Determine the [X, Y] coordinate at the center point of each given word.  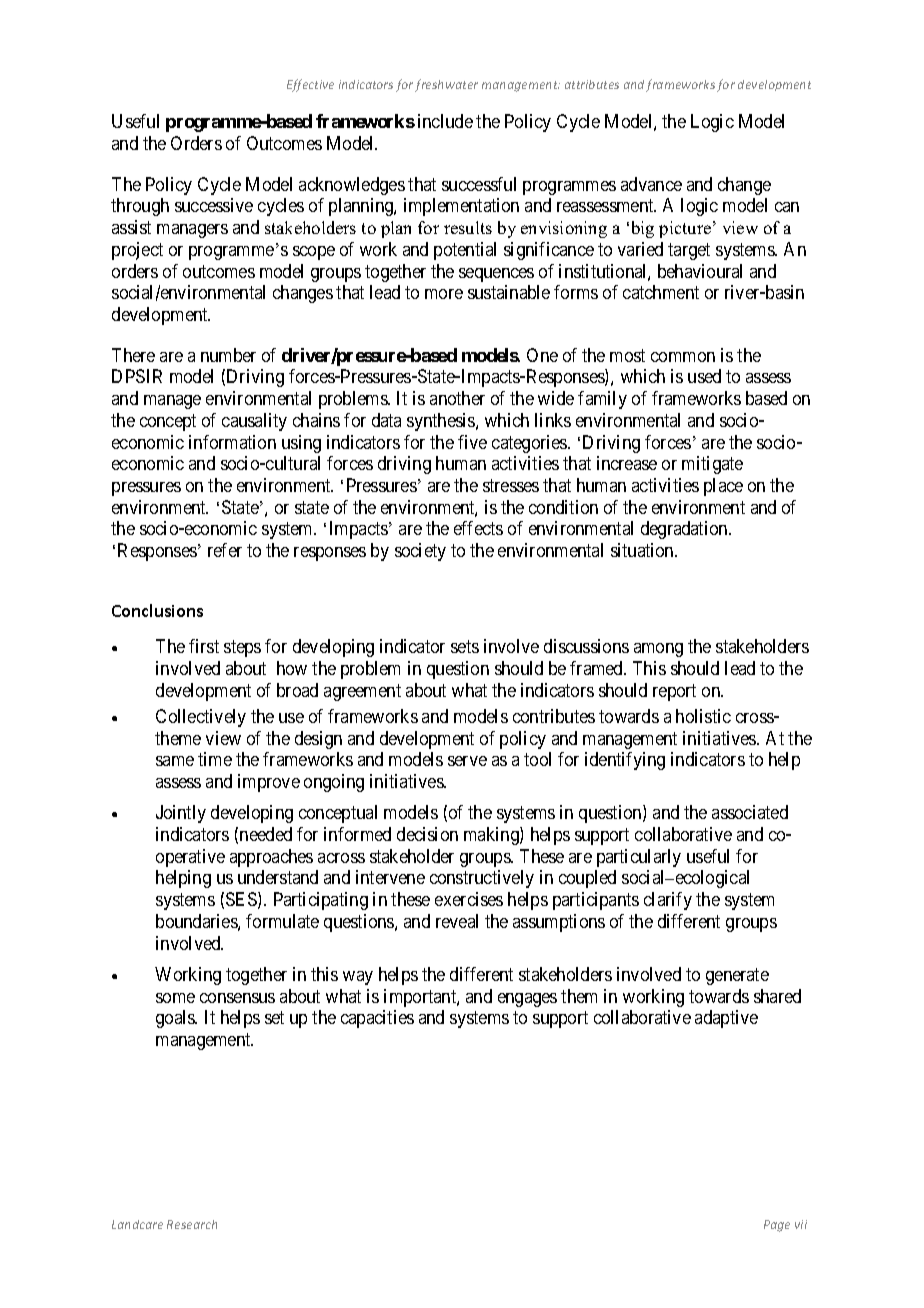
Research [192, 1224]
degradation [685, 530]
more [444, 294]
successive [214, 205]
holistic [703, 716]
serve [467, 761]
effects [478, 528]
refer [225, 550]
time [215, 759]
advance [651, 184]
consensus [237, 998]
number [228, 355]
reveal [457, 921]
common [683, 357]
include [445, 121]
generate [737, 976]
